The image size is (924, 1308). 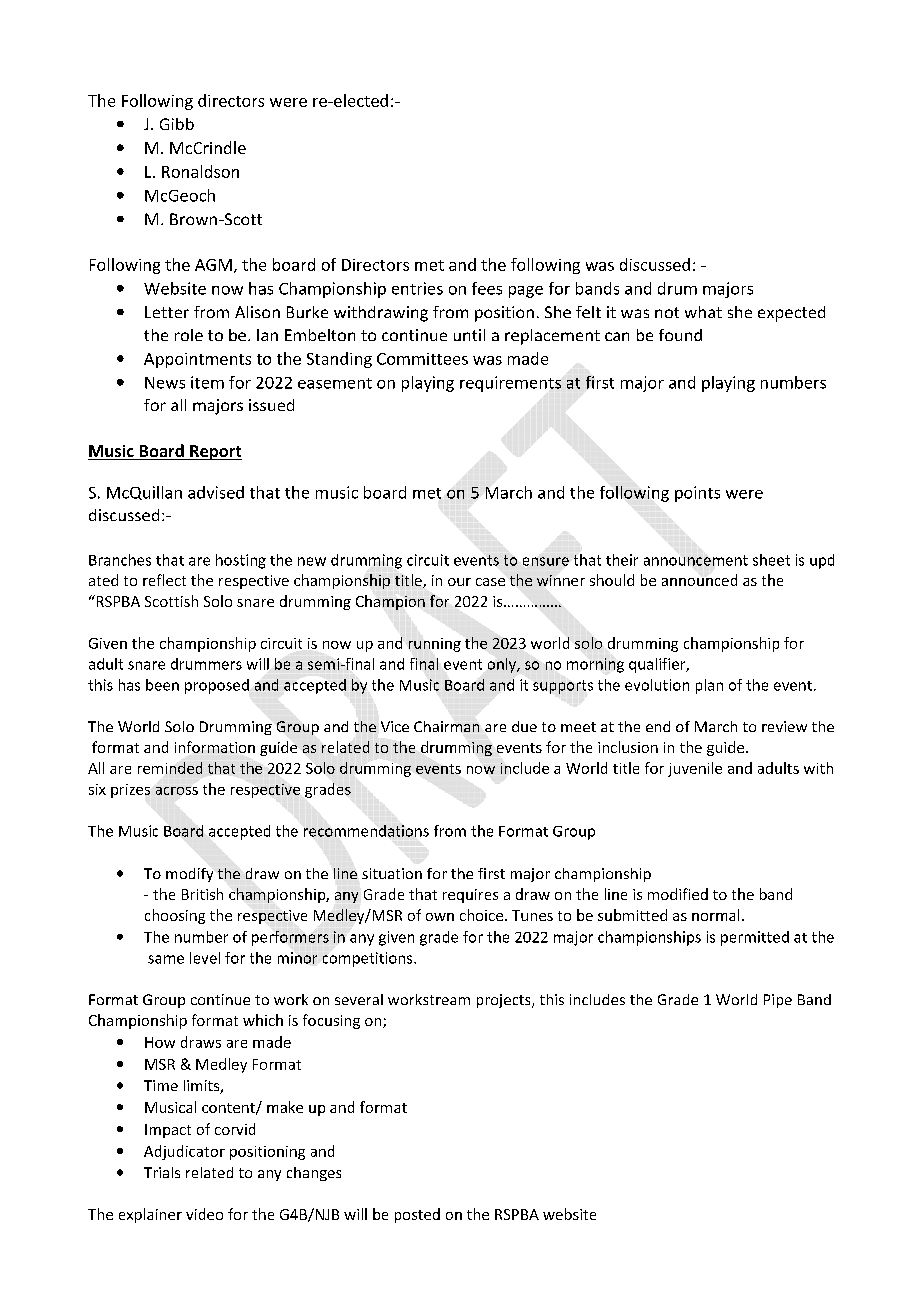 What do you see at coordinates (703, 312) in the screenshot?
I see `what` at bounding box center [703, 312].
